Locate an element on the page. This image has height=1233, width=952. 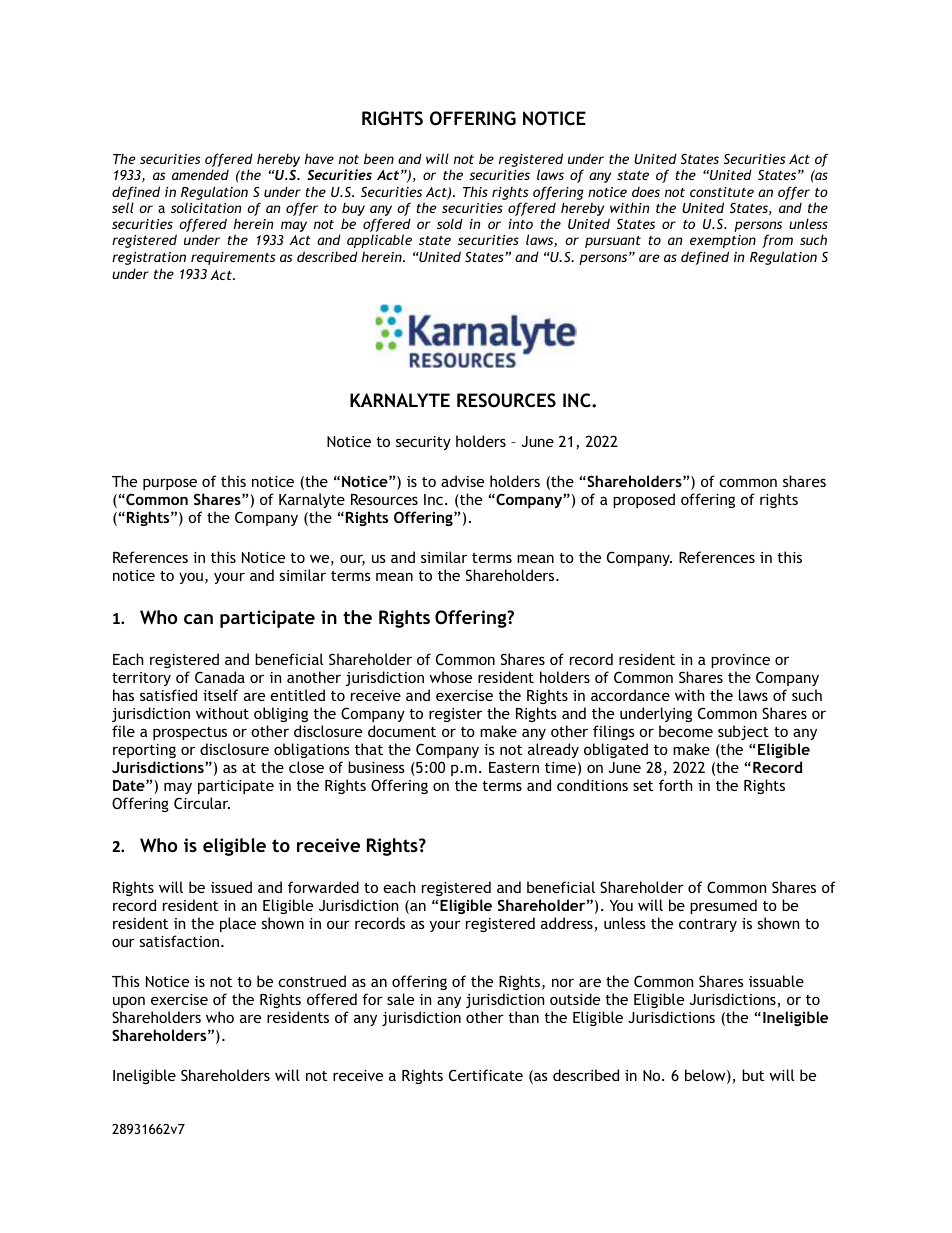
sold is located at coordinates (450, 223).
